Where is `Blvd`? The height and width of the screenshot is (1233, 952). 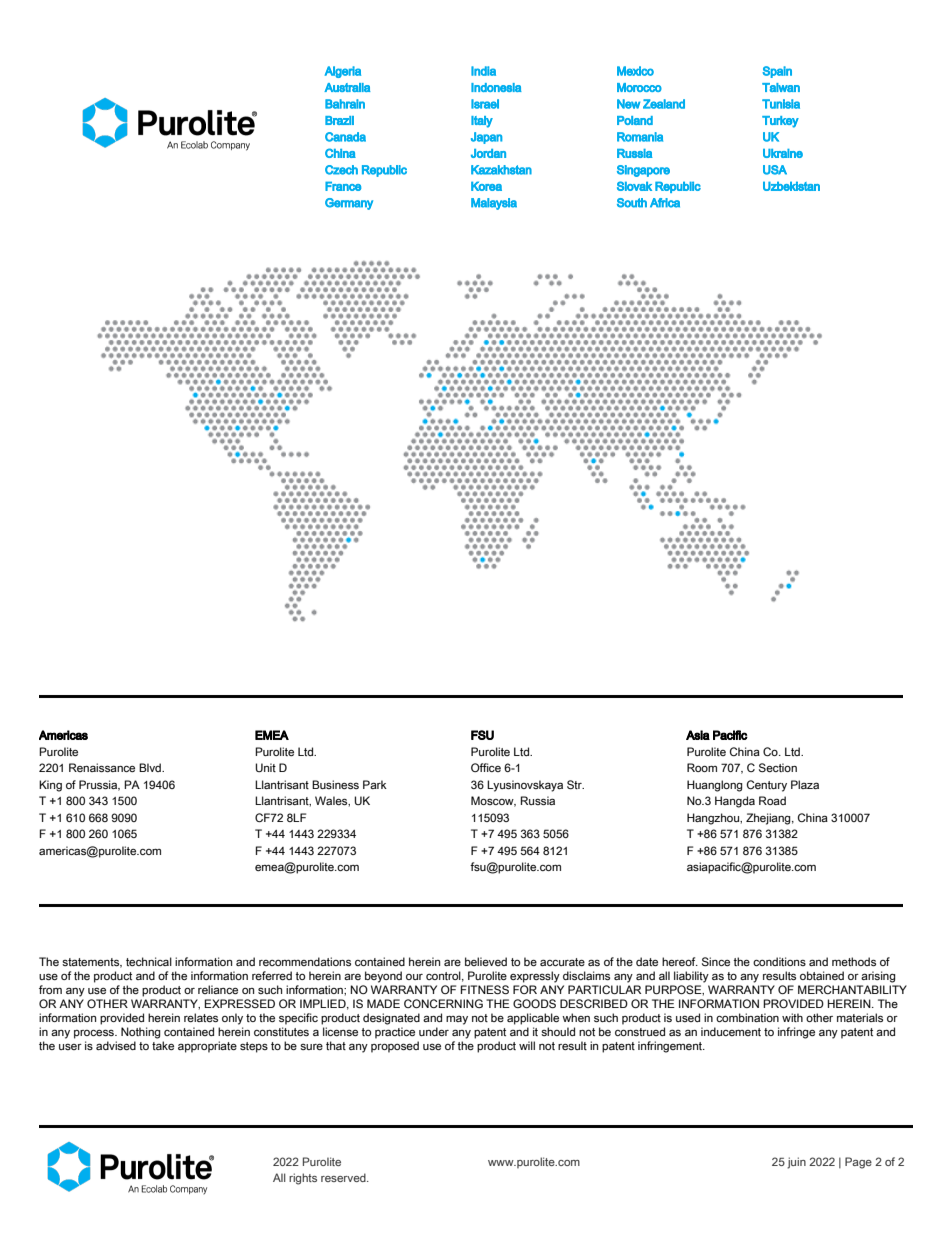
Blvd is located at coordinates (151, 767).
